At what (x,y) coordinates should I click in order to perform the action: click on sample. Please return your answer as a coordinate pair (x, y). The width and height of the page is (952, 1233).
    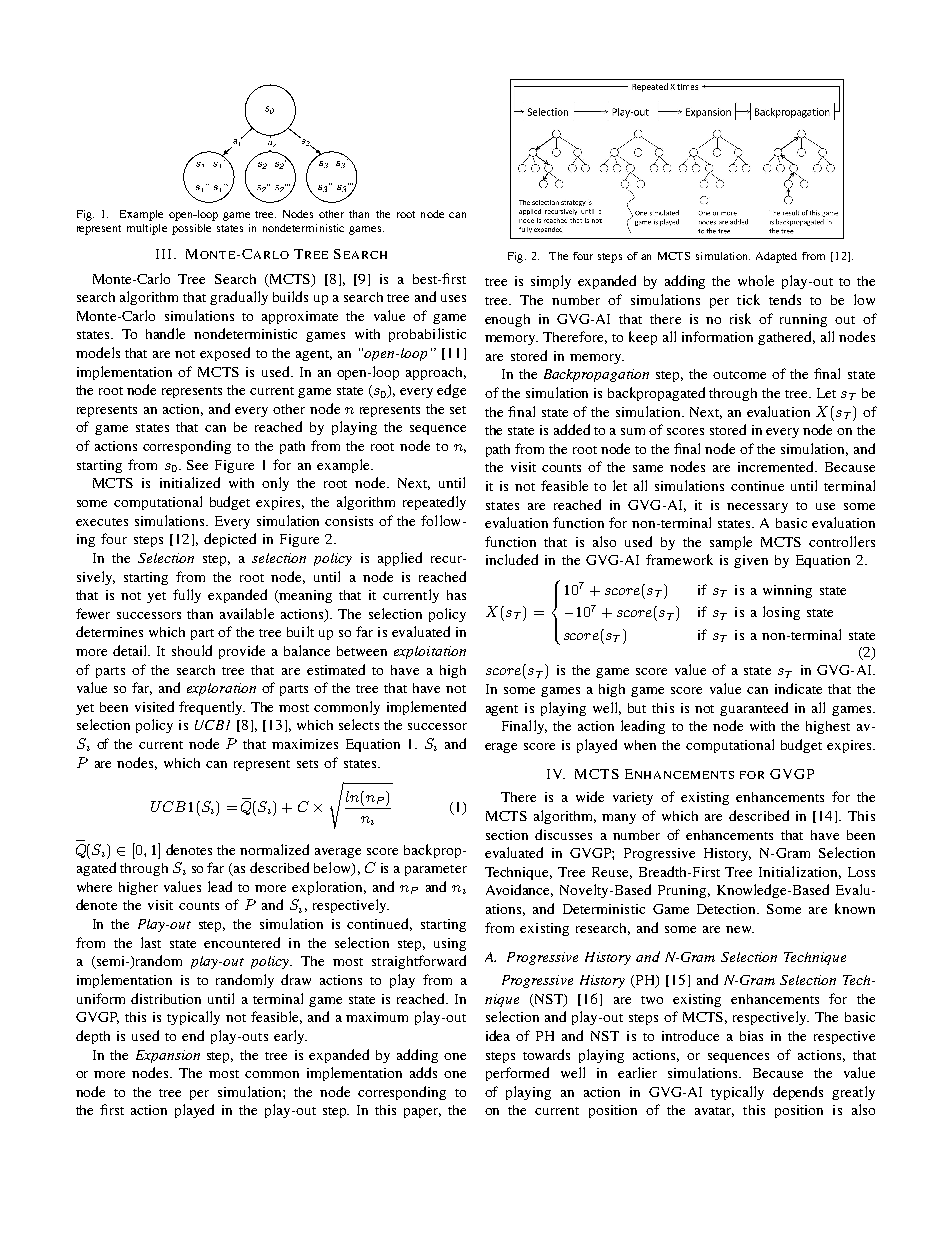
    Looking at the image, I should click on (731, 543).
